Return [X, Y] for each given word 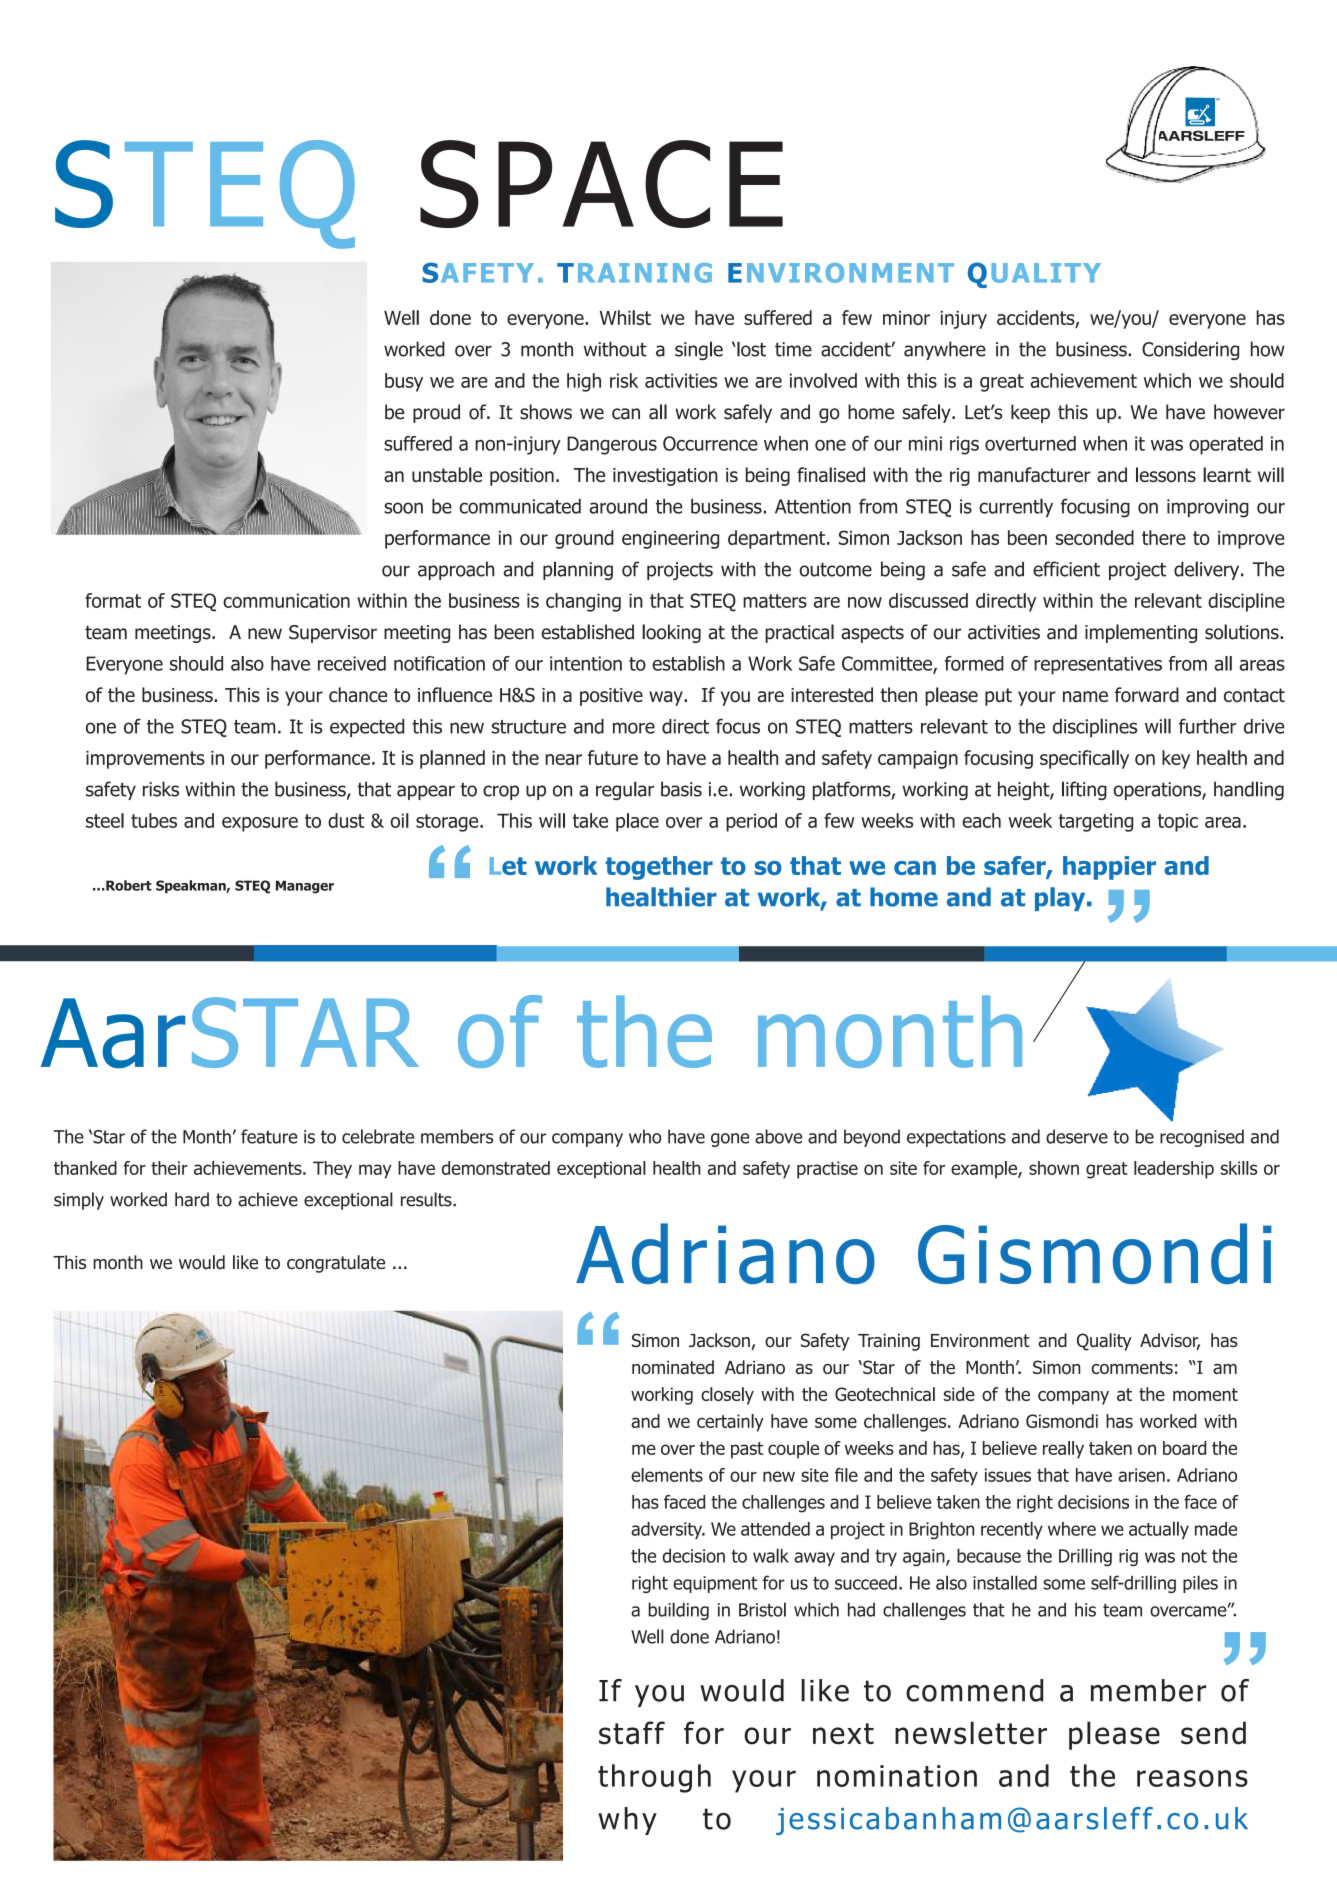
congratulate [336, 1264]
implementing [1141, 633]
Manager [305, 887]
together [659, 868]
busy [404, 382]
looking [671, 633]
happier [1109, 868]
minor [906, 318]
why [627, 1821]
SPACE [601, 184]
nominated [673, 1367]
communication [286, 600]
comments [1132, 1367]
